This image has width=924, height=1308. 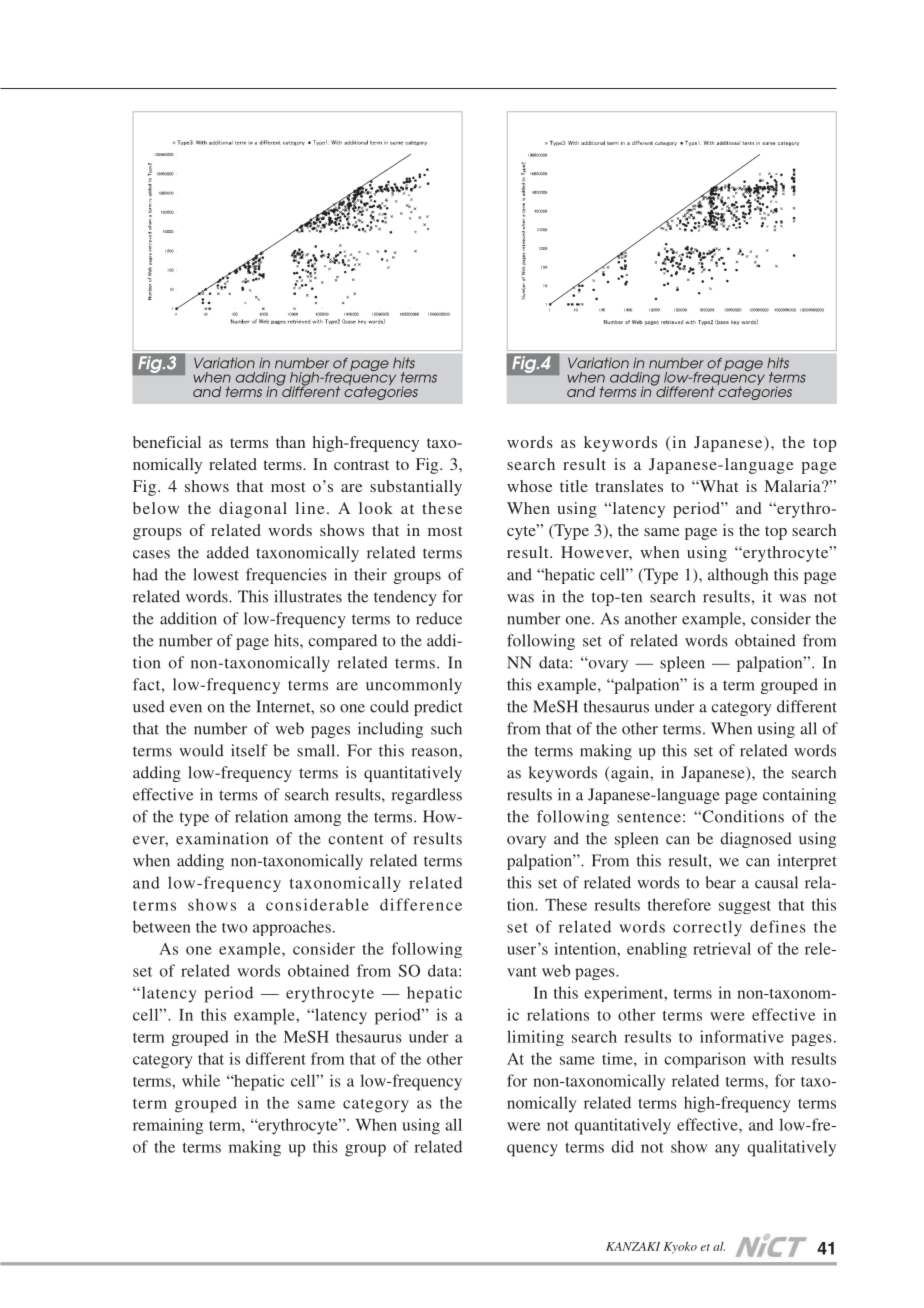 I want to click on two, so click(x=235, y=928).
